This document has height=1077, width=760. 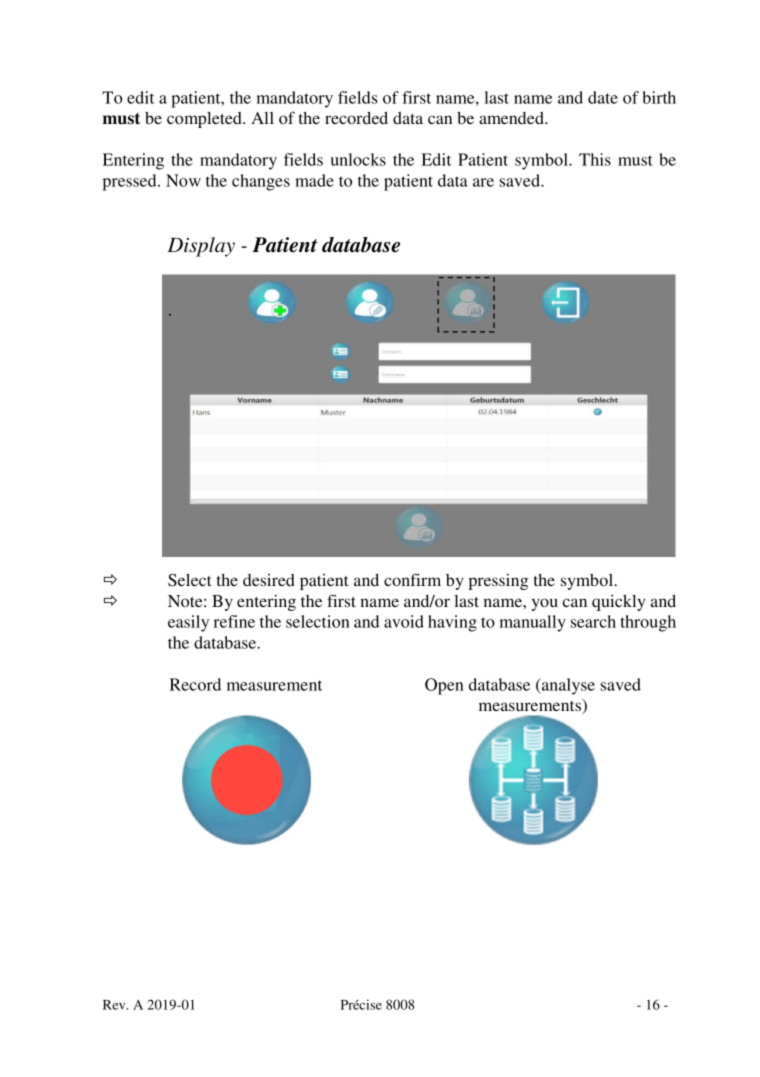 I want to click on date, so click(x=603, y=97).
